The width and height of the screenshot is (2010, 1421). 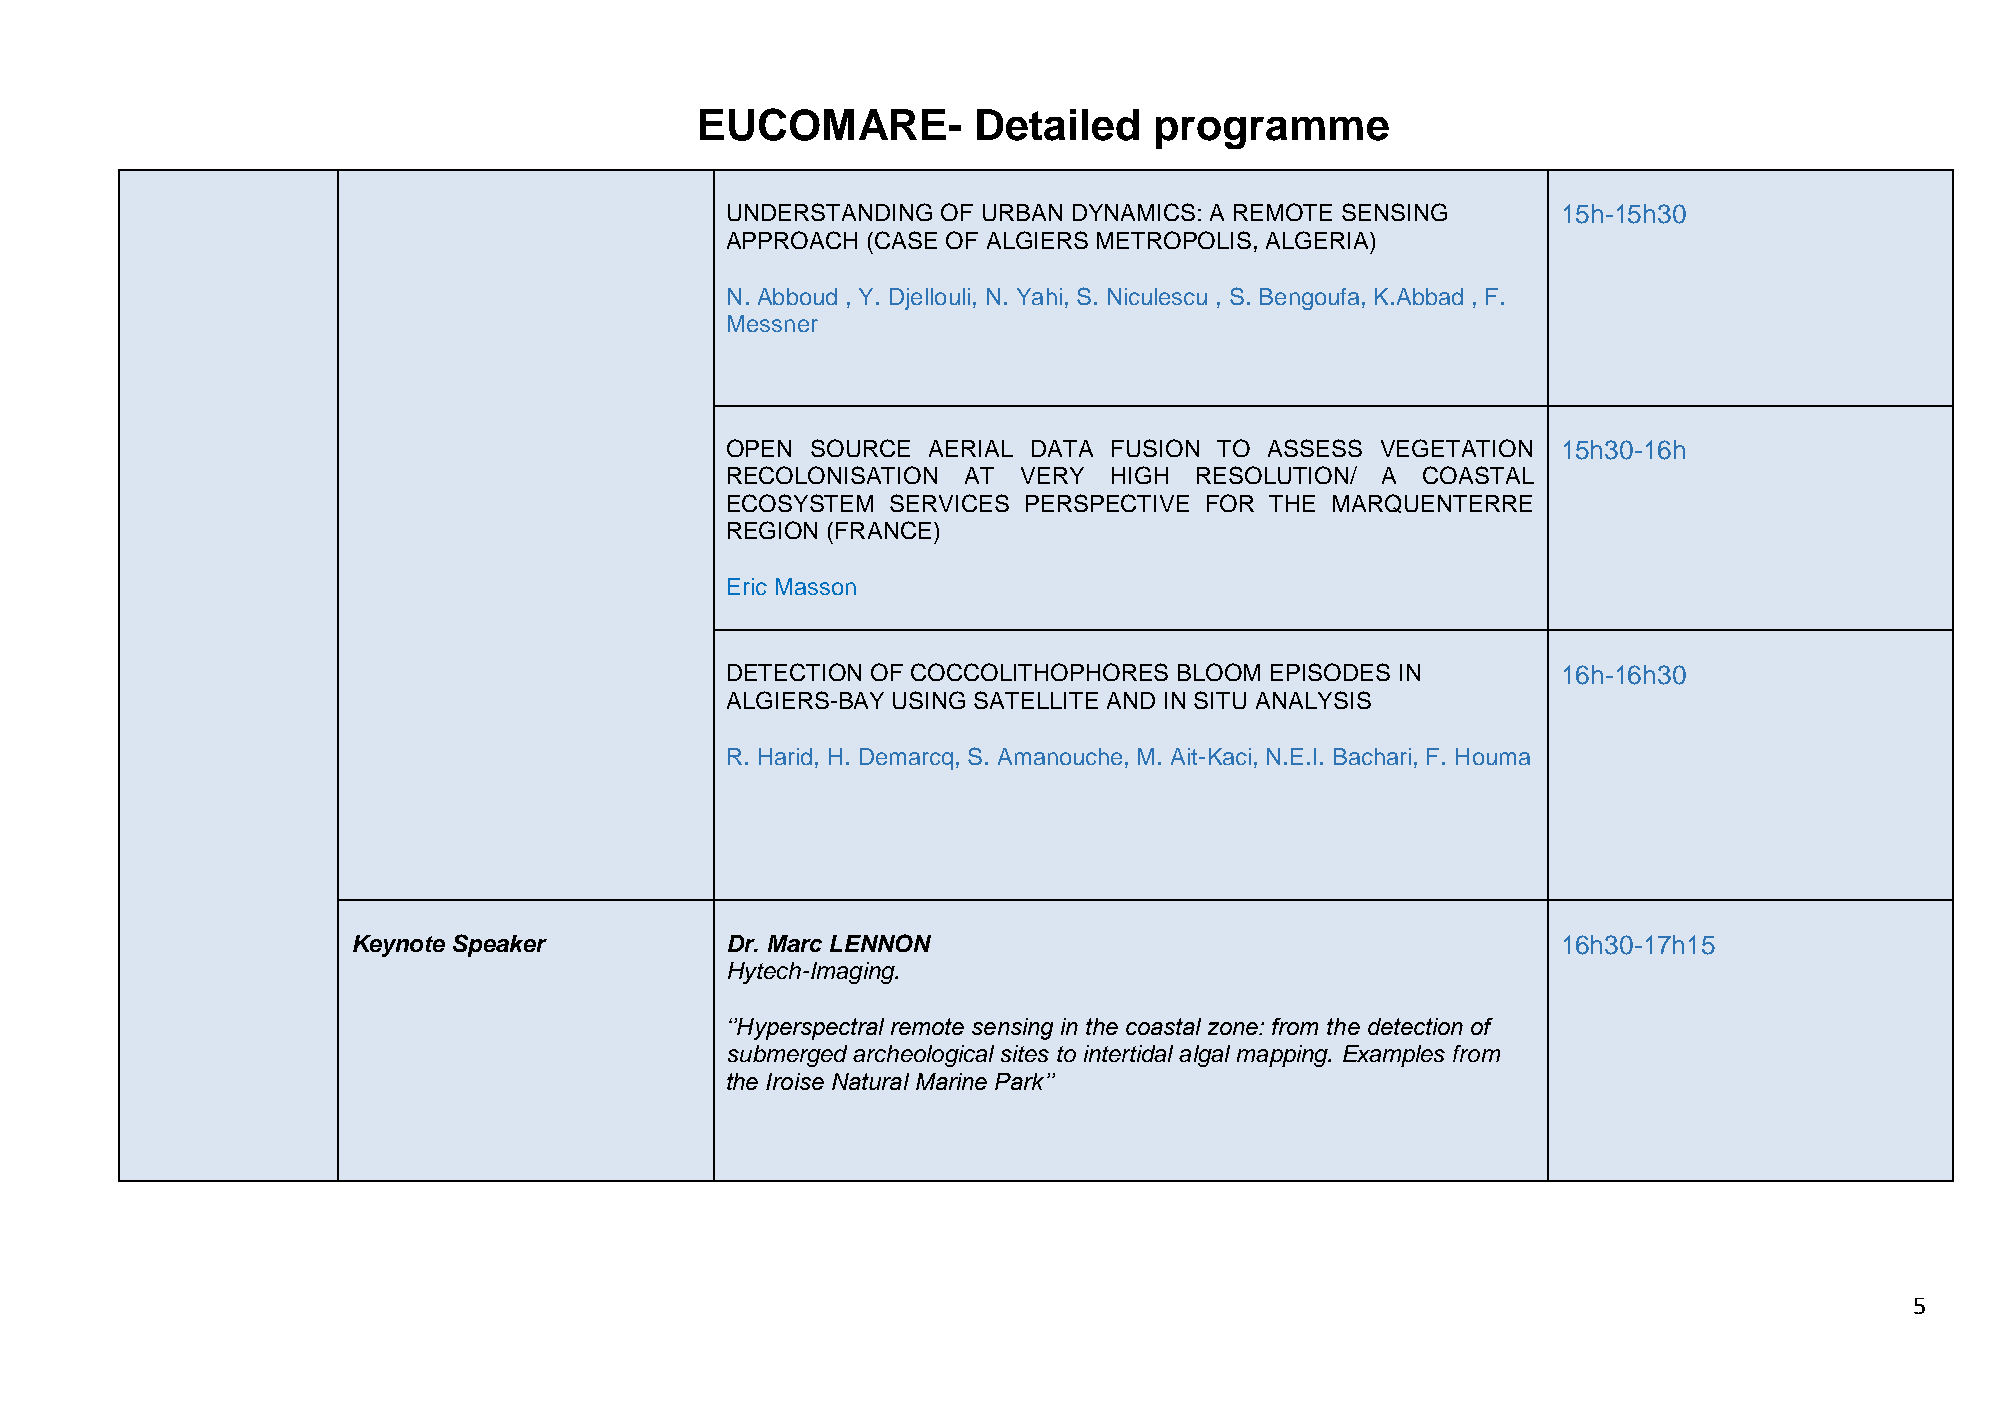 What do you see at coordinates (500, 945) in the screenshot?
I see `Speaker` at bounding box center [500, 945].
